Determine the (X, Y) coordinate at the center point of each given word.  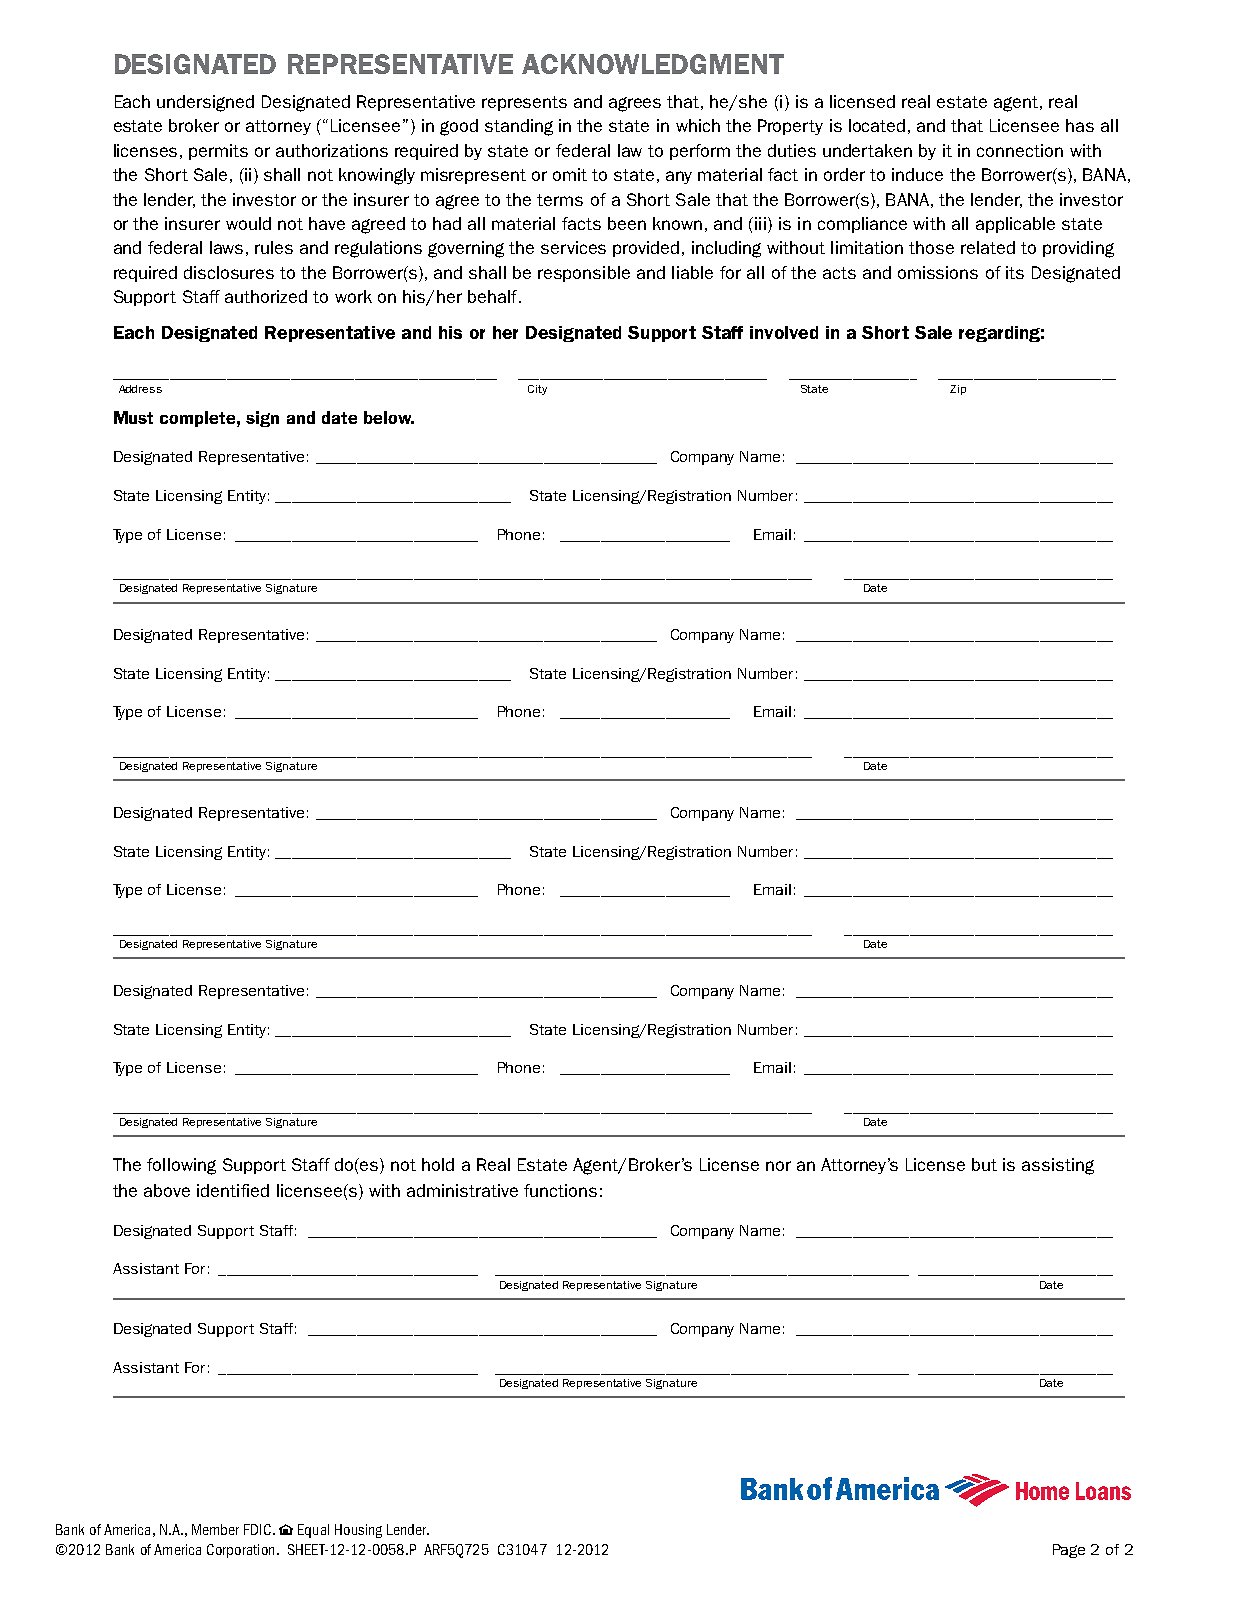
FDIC (259, 1529)
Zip (958, 390)
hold (438, 1164)
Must (133, 417)
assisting (1058, 1166)
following (181, 1166)
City (537, 390)
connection (1020, 150)
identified (233, 1190)
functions (560, 1190)
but (984, 1164)
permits (218, 152)
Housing (358, 1531)
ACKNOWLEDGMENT (653, 64)
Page (1069, 1551)
